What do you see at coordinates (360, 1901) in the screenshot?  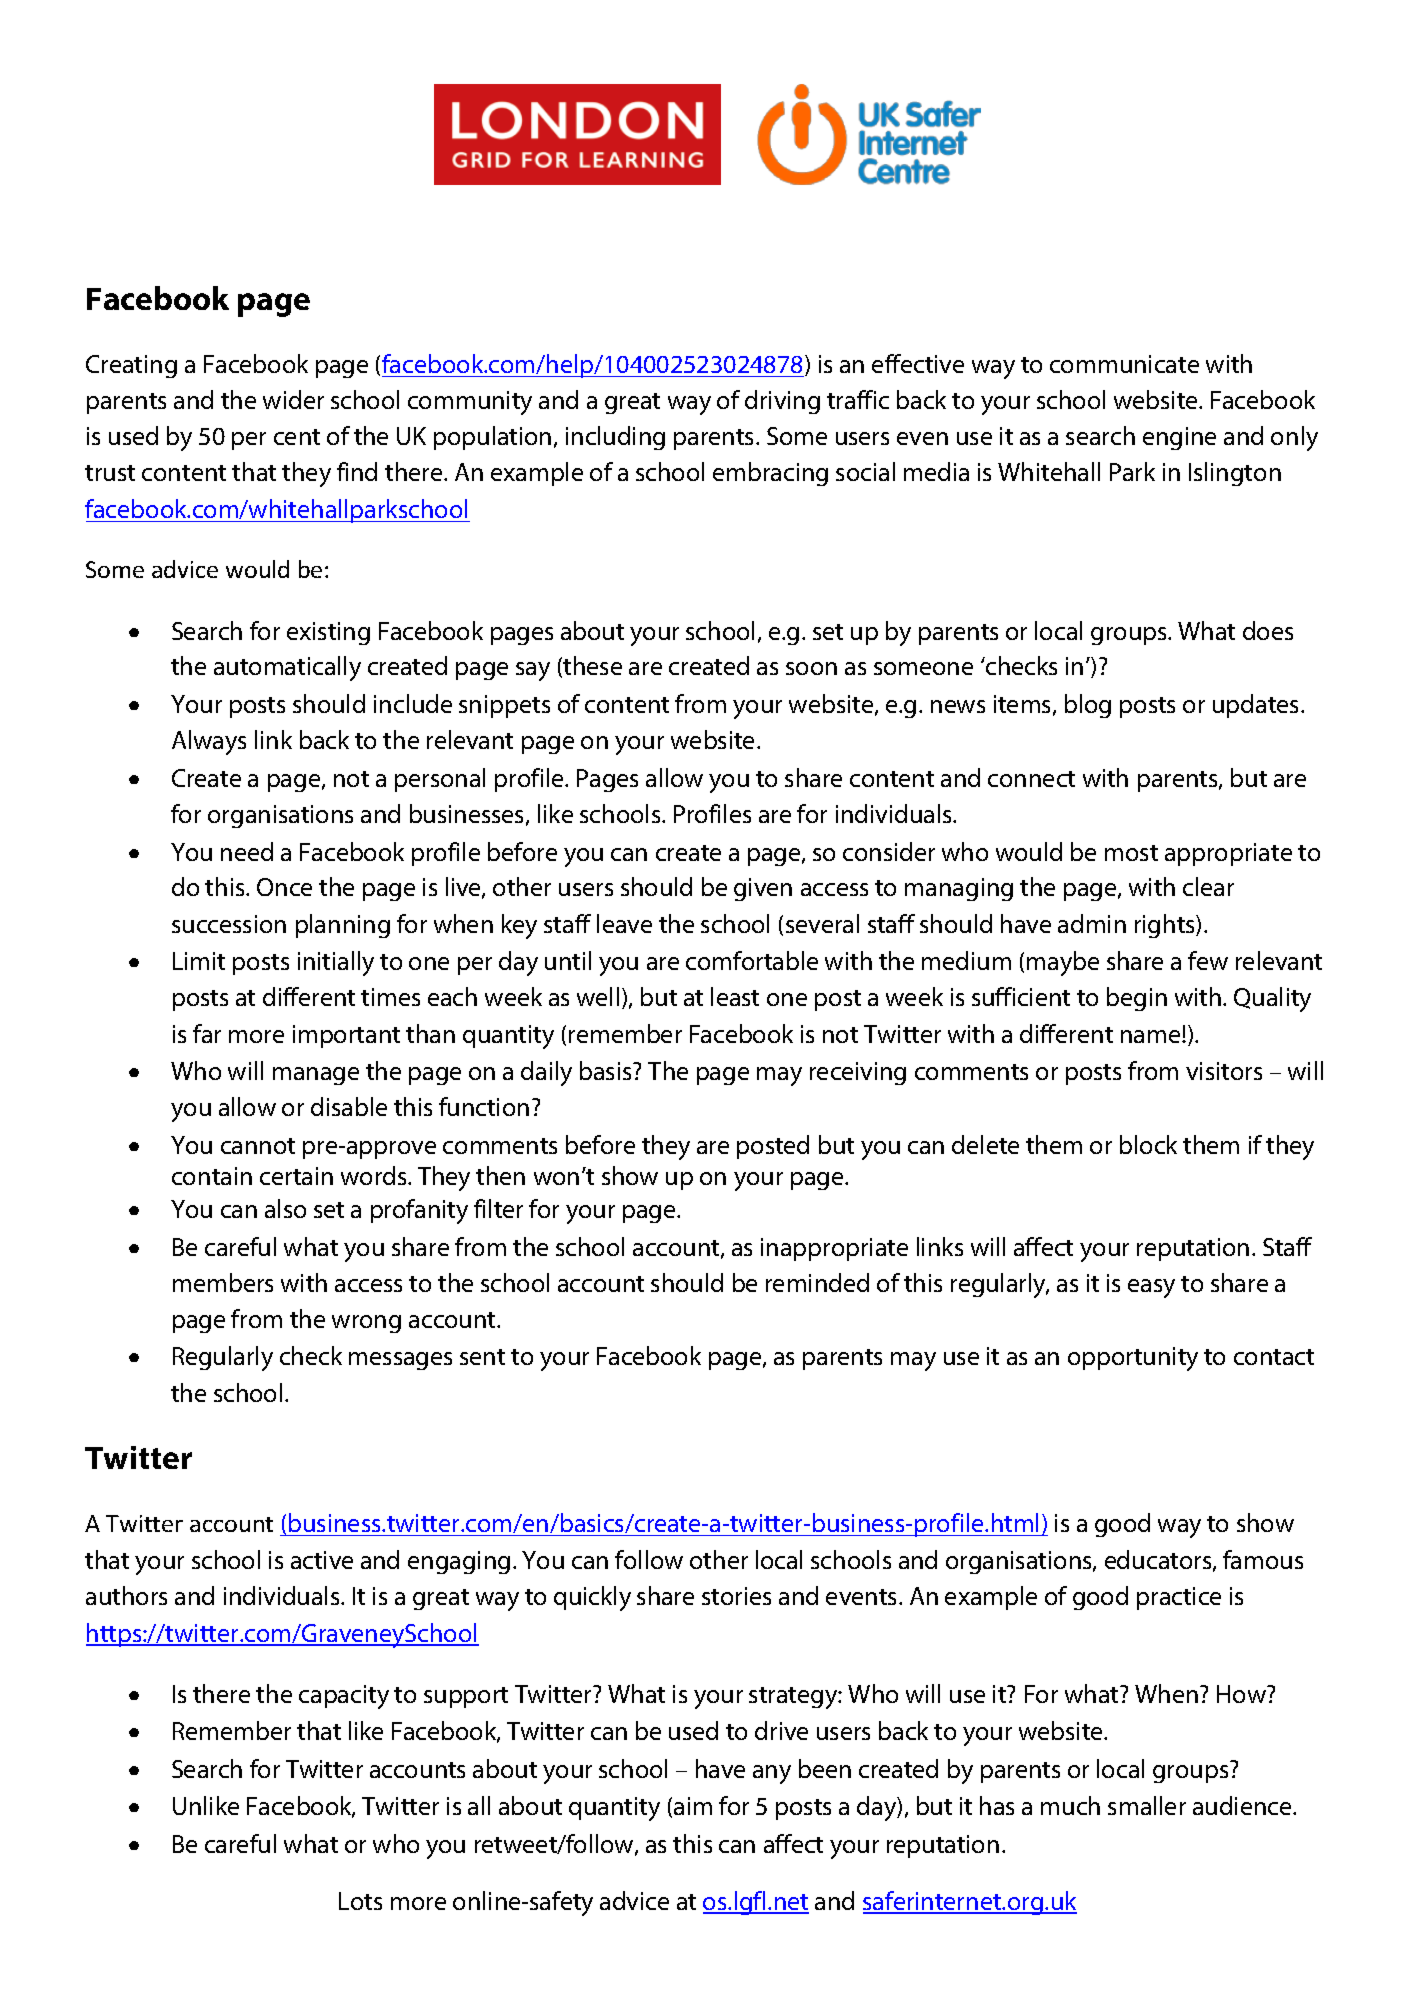 I see `Lots` at bounding box center [360, 1901].
